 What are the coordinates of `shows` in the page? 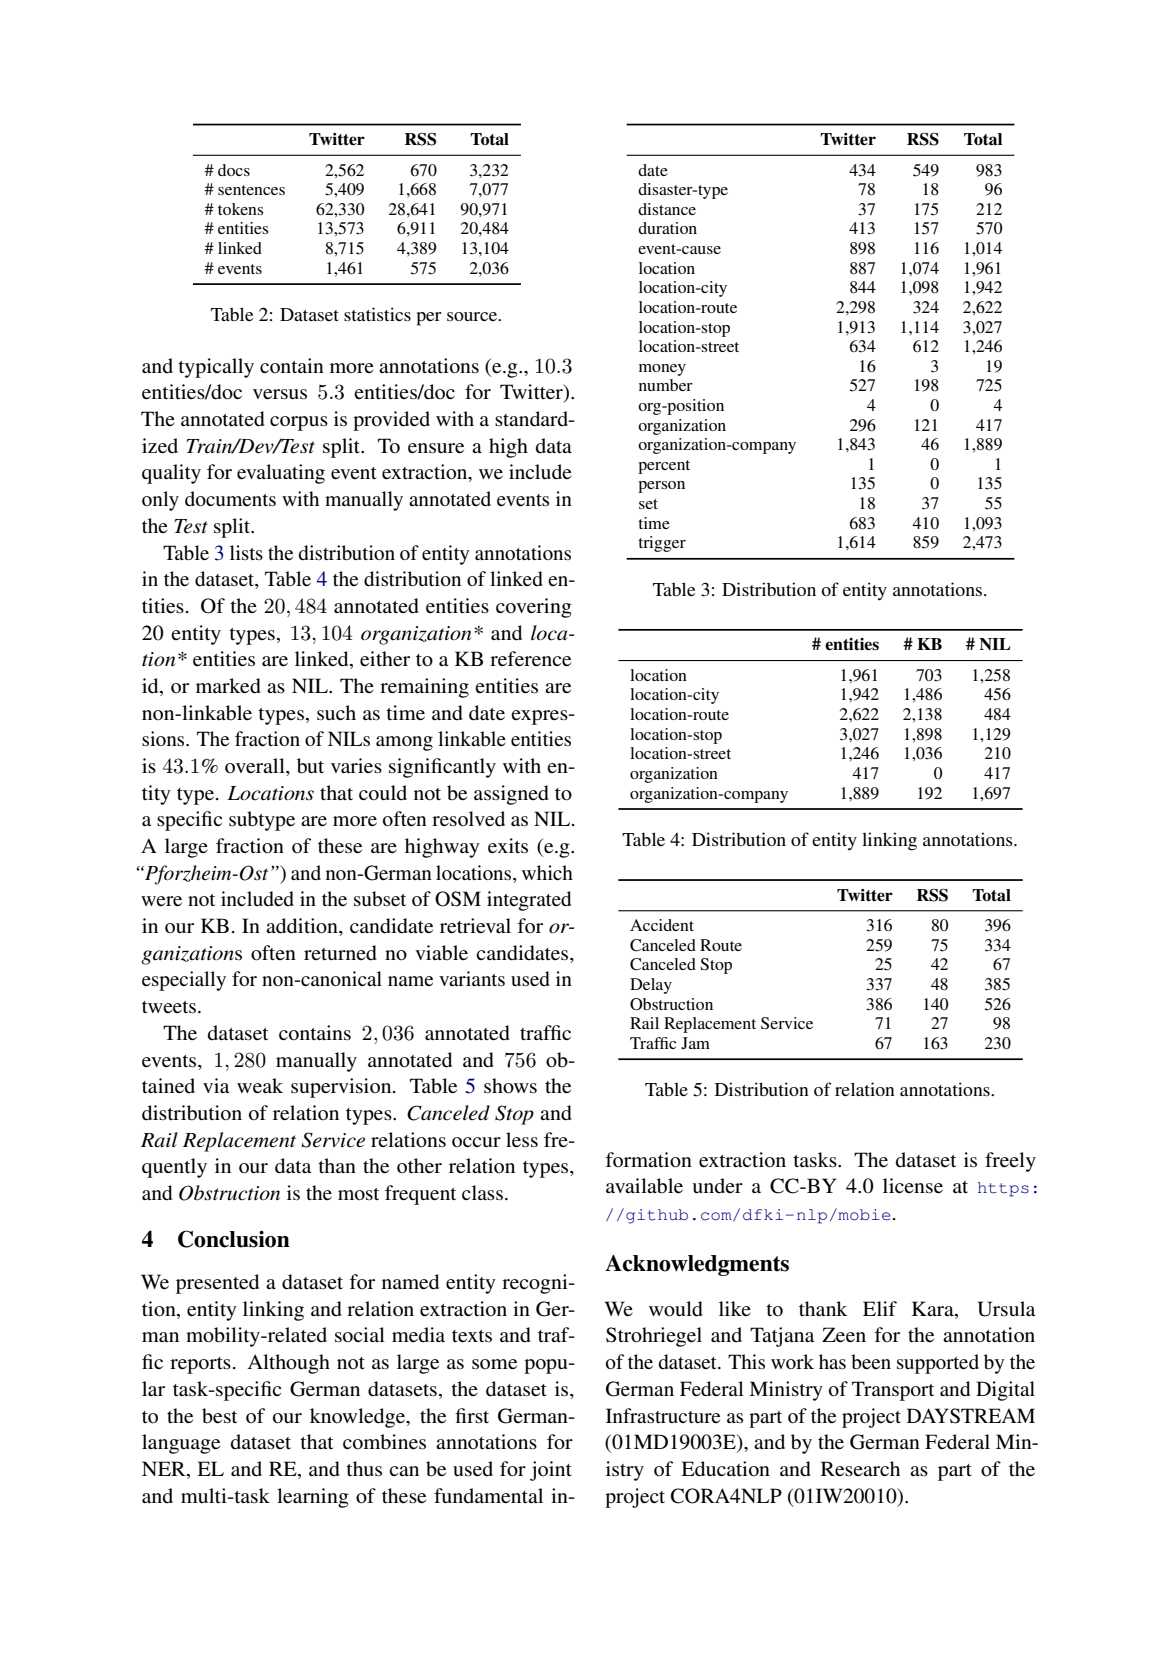 It's located at (510, 1086).
